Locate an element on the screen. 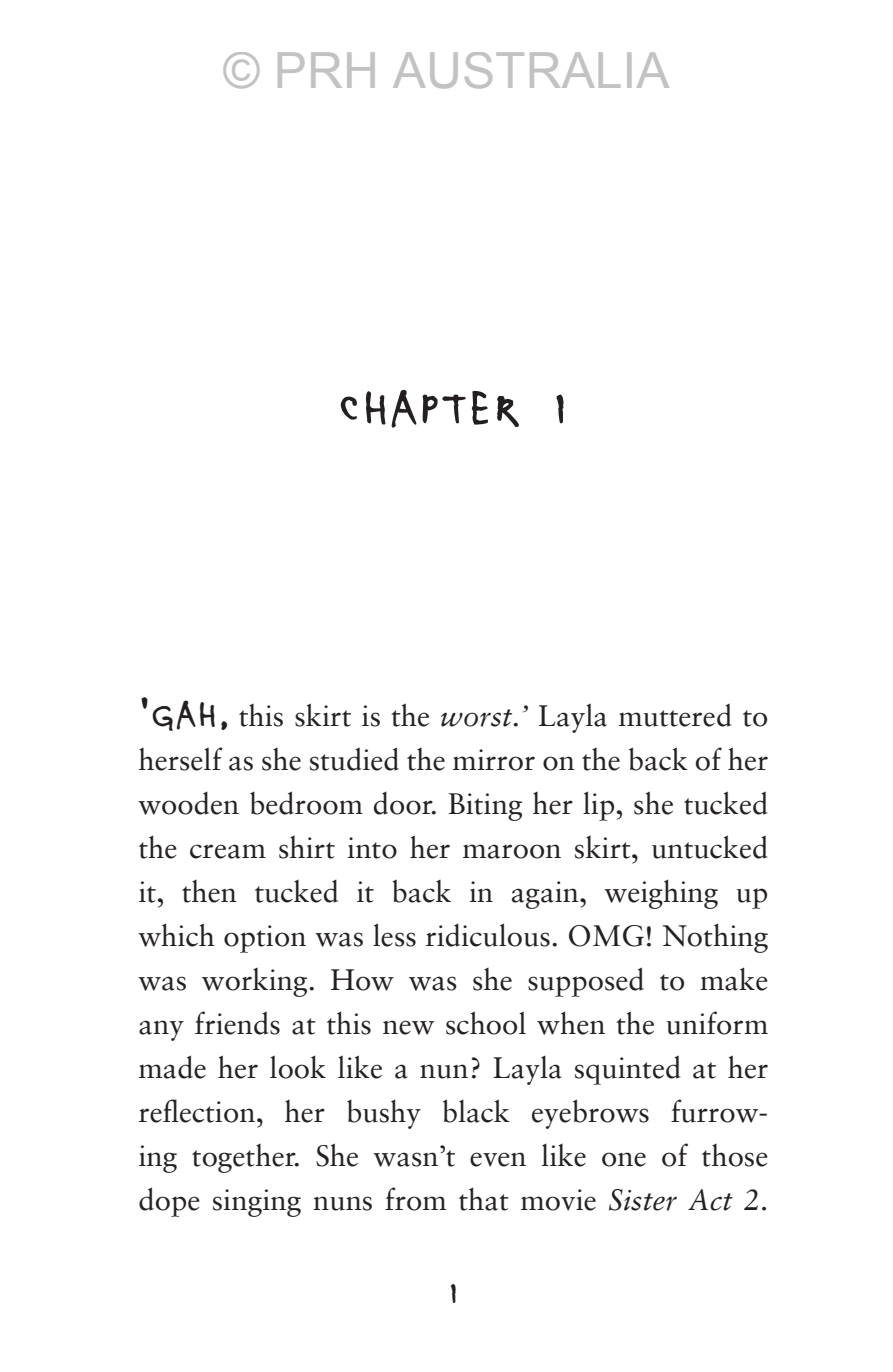  Chapter is located at coordinates (430, 409).
